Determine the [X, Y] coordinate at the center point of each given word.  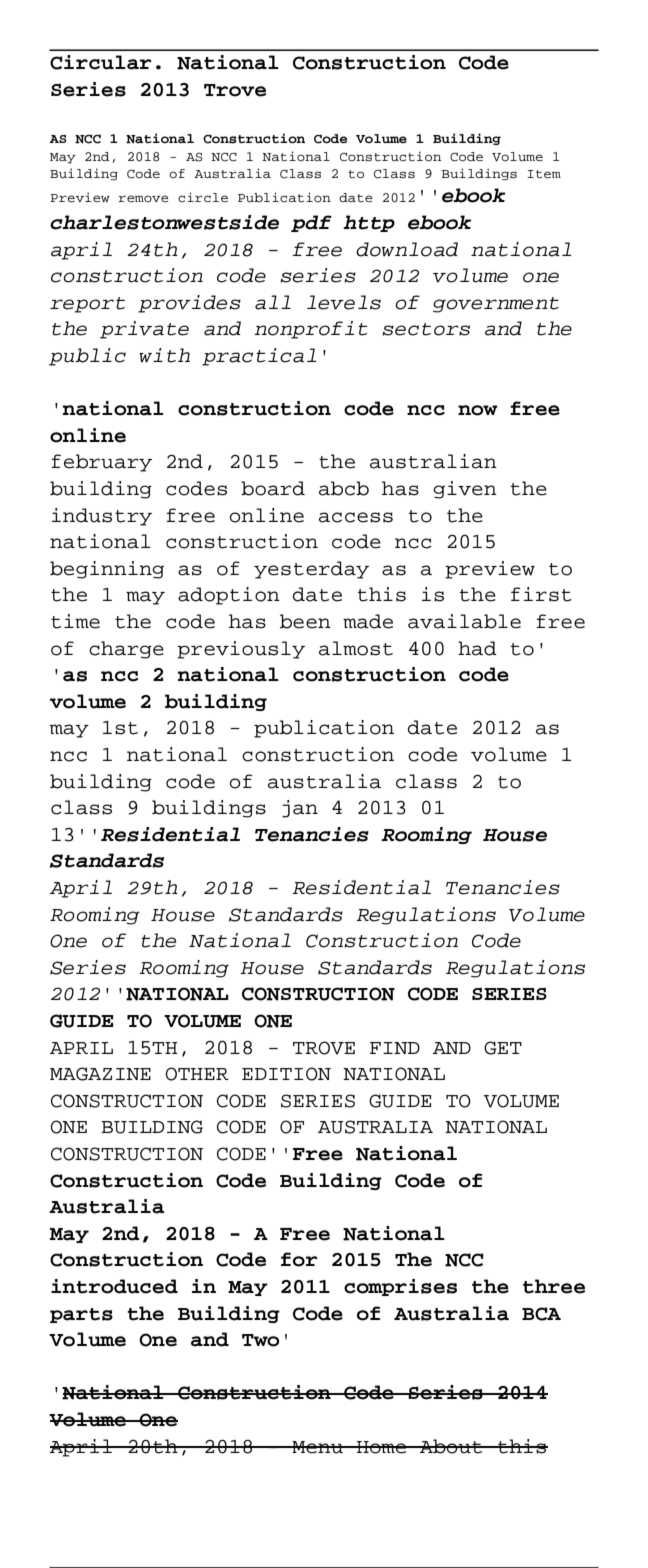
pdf [311, 223]
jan [300, 809]
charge [126, 650]
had [477, 648]
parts [81, 1315]
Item [544, 174]
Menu [318, 1447]
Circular [101, 62]
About [451, 1446]
